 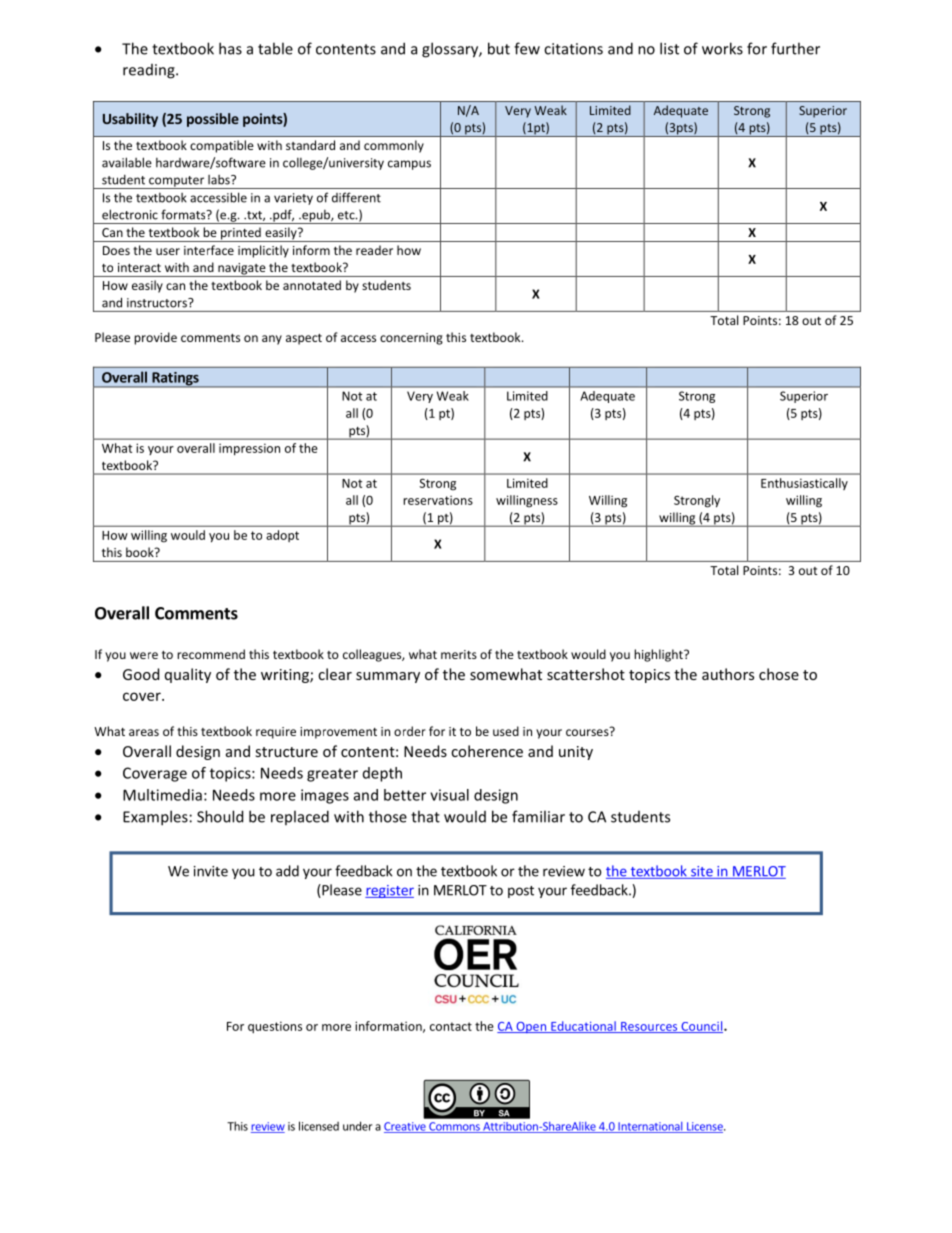 I want to click on few, so click(x=527, y=48).
